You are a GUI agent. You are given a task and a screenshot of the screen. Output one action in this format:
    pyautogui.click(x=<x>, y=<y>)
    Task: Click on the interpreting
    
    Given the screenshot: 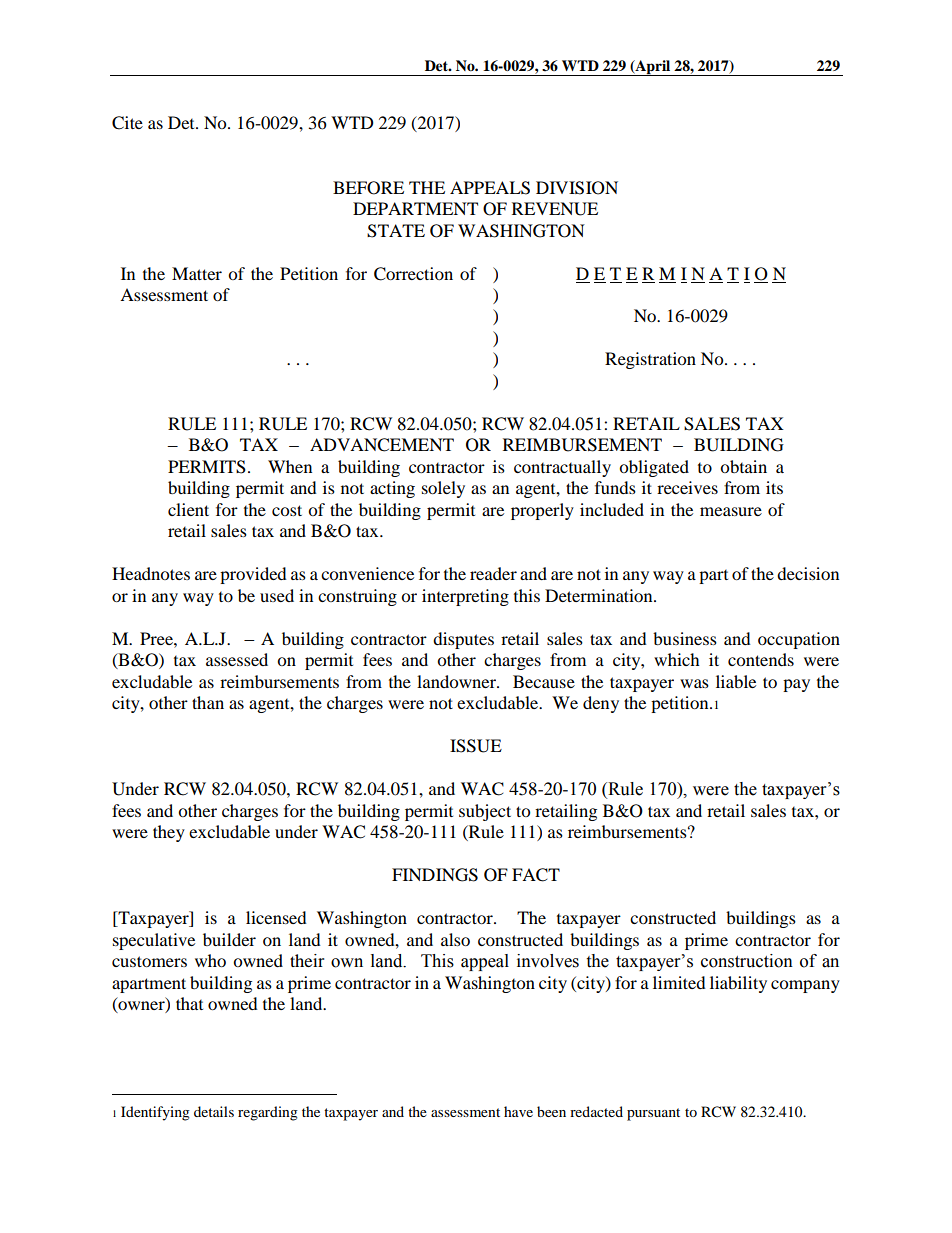 What is the action you would take?
    pyautogui.click(x=465, y=597)
